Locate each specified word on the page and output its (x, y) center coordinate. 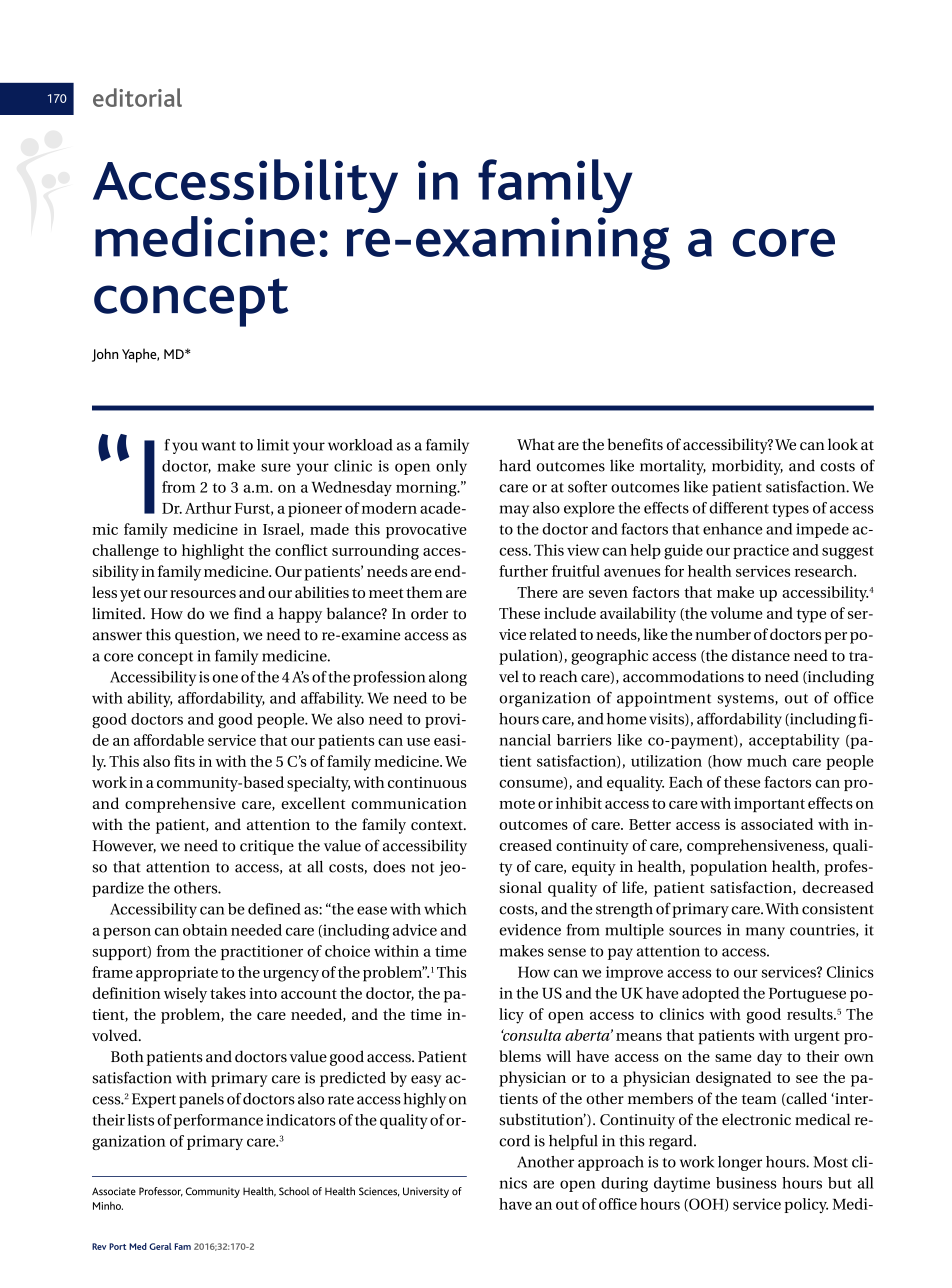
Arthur (208, 508)
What (536, 444)
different (739, 508)
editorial (137, 97)
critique (267, 847)
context (438, 825)
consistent (838, 909)
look (843, 444)
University (426, 1192)
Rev (99, 1246)
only (451, 467)
